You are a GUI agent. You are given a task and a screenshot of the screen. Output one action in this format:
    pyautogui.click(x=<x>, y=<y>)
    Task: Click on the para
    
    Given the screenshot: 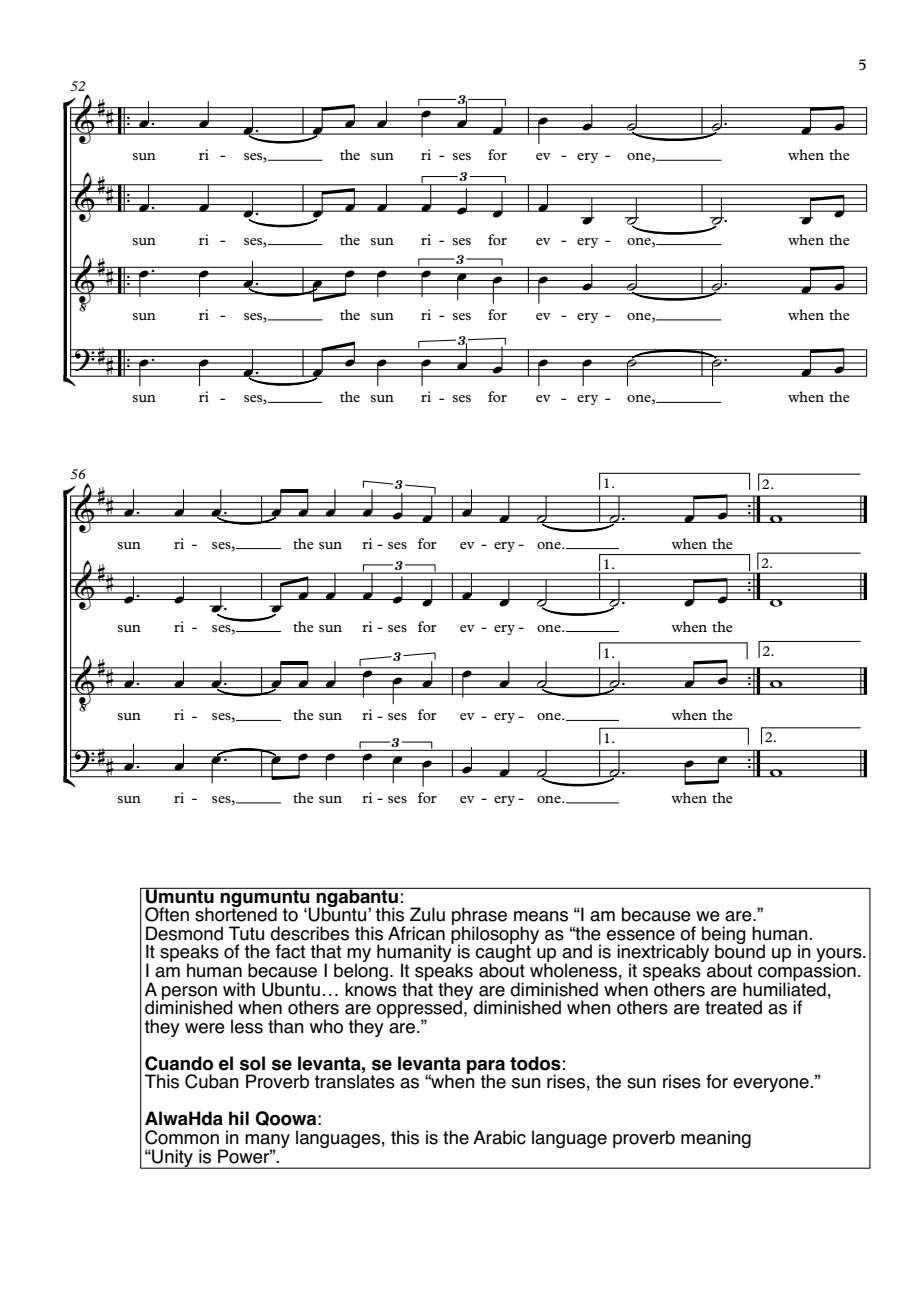 What is the action you would take?
    pyautogui.click(x=486, y=1068)
